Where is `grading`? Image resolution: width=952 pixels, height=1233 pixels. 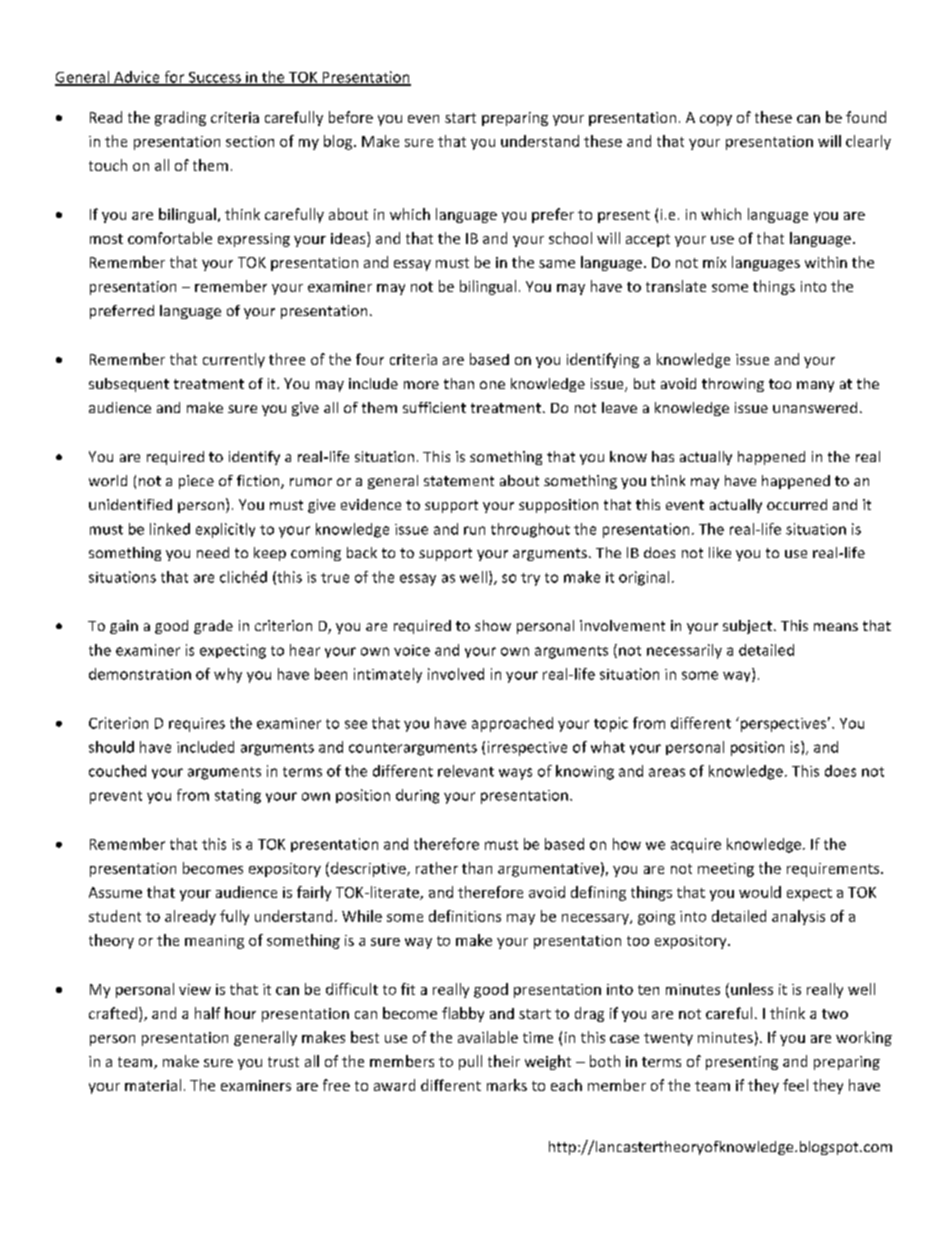
grading is located at coordinates (180, 118).
